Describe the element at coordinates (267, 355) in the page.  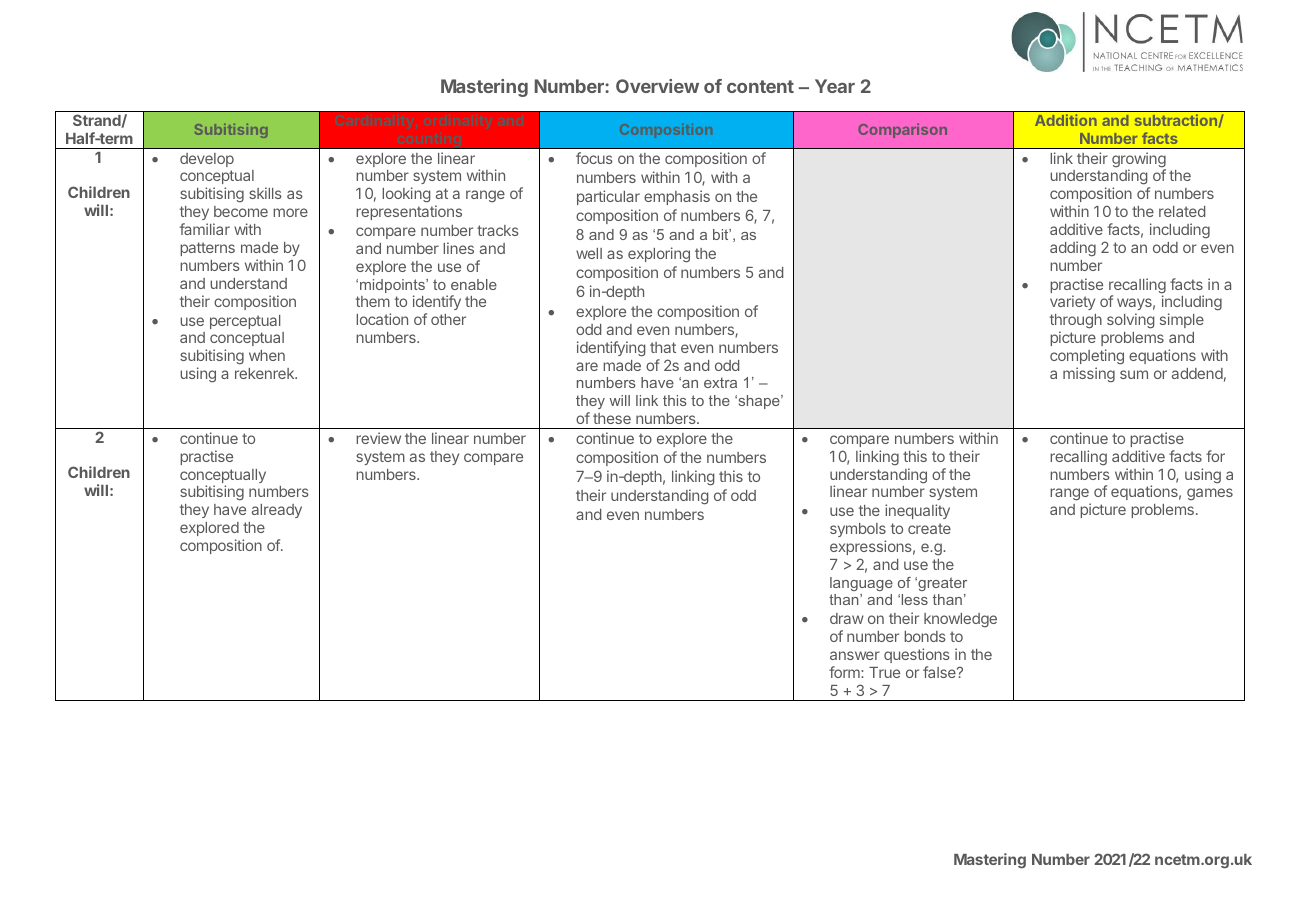
I see `when` at that location.
